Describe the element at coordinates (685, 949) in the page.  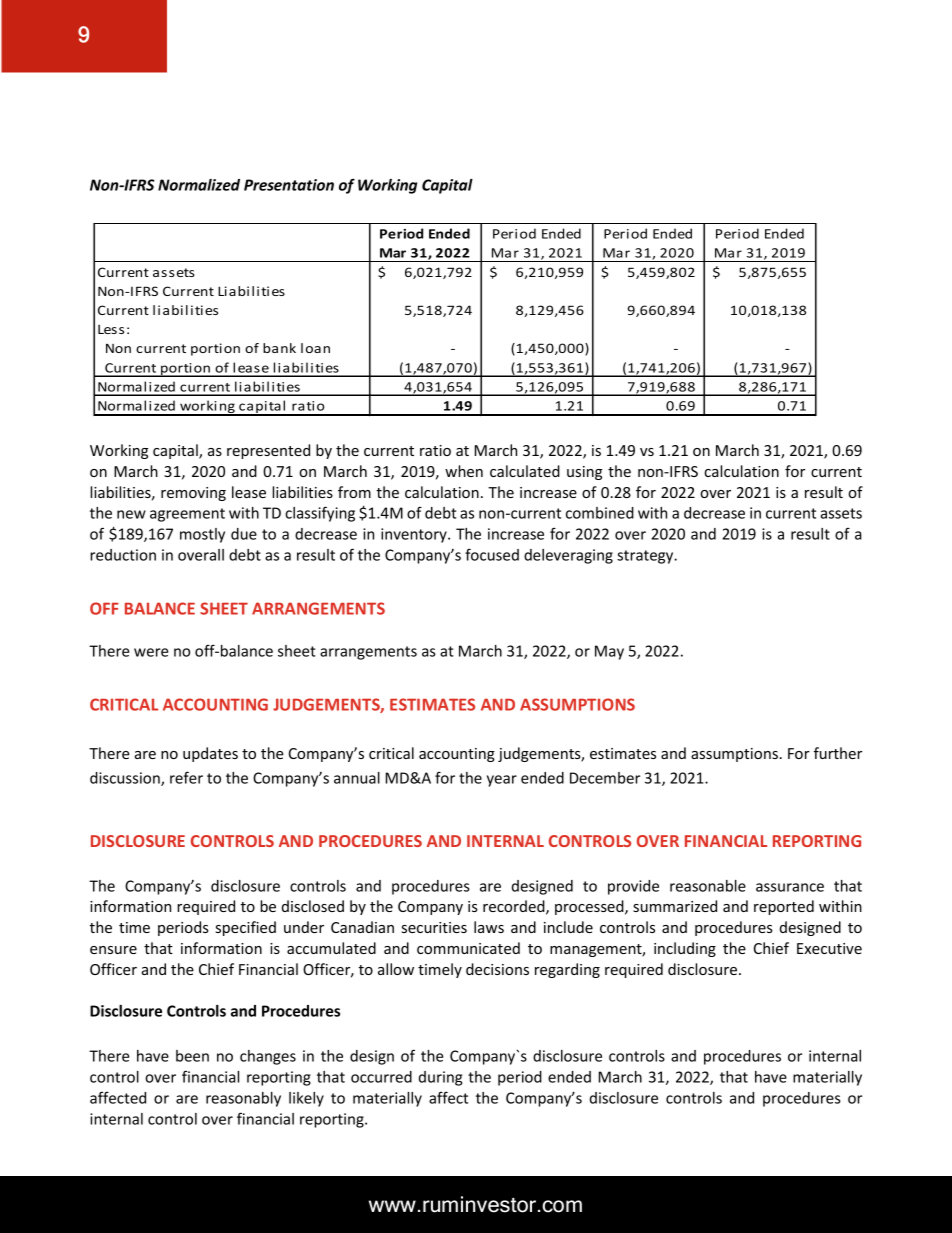
I see `including` at that location.
